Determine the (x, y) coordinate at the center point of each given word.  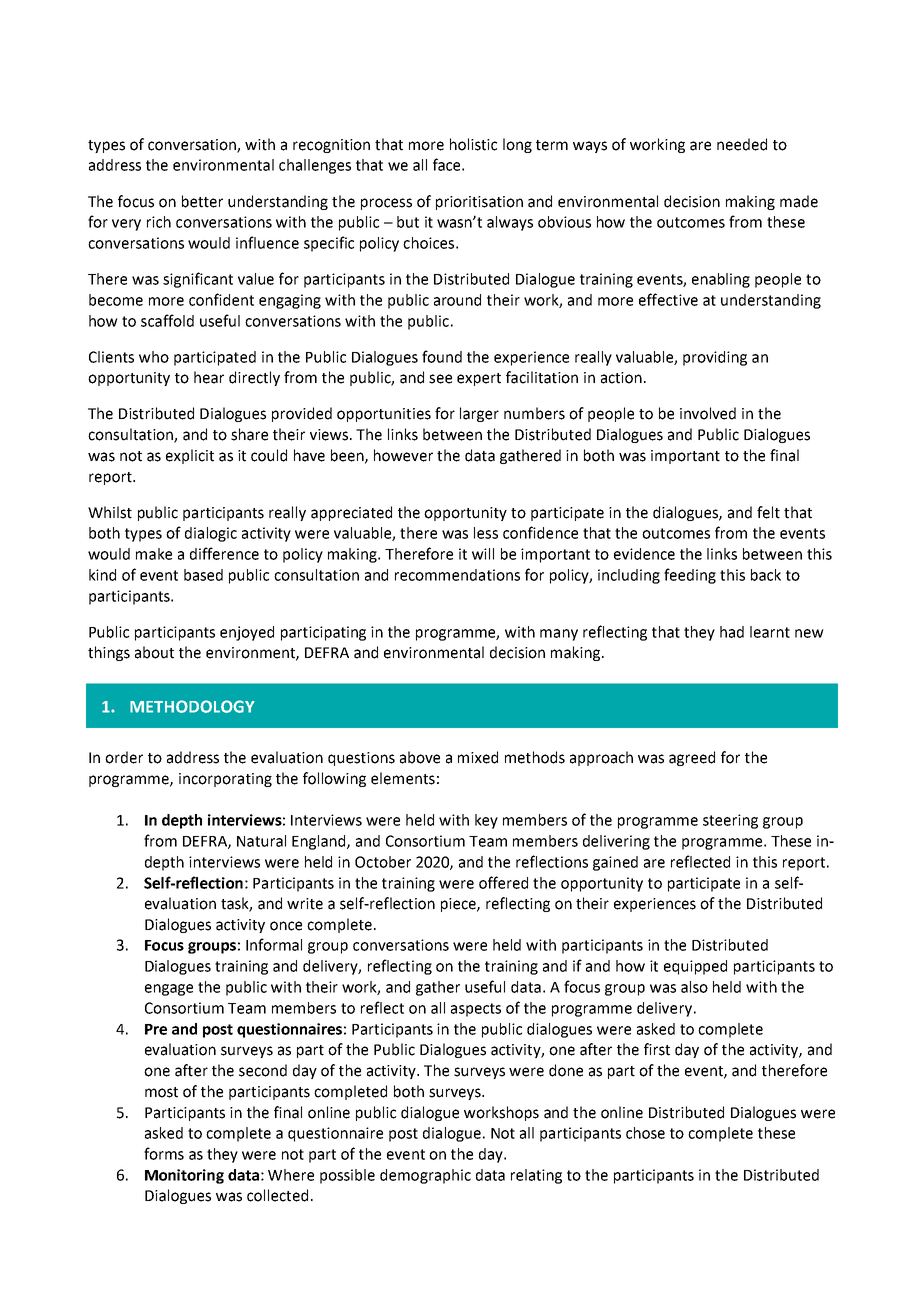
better (202, 201)
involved (708, 413)
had (732, 632)
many (559, 635)
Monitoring (184, 1176)
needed (742, 144)
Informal (274, 944)
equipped (695, 967)
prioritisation (479, 203)
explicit (190, 456)
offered (503, 882)
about (154, 652)
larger (479, 414)
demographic (425, 1176)
